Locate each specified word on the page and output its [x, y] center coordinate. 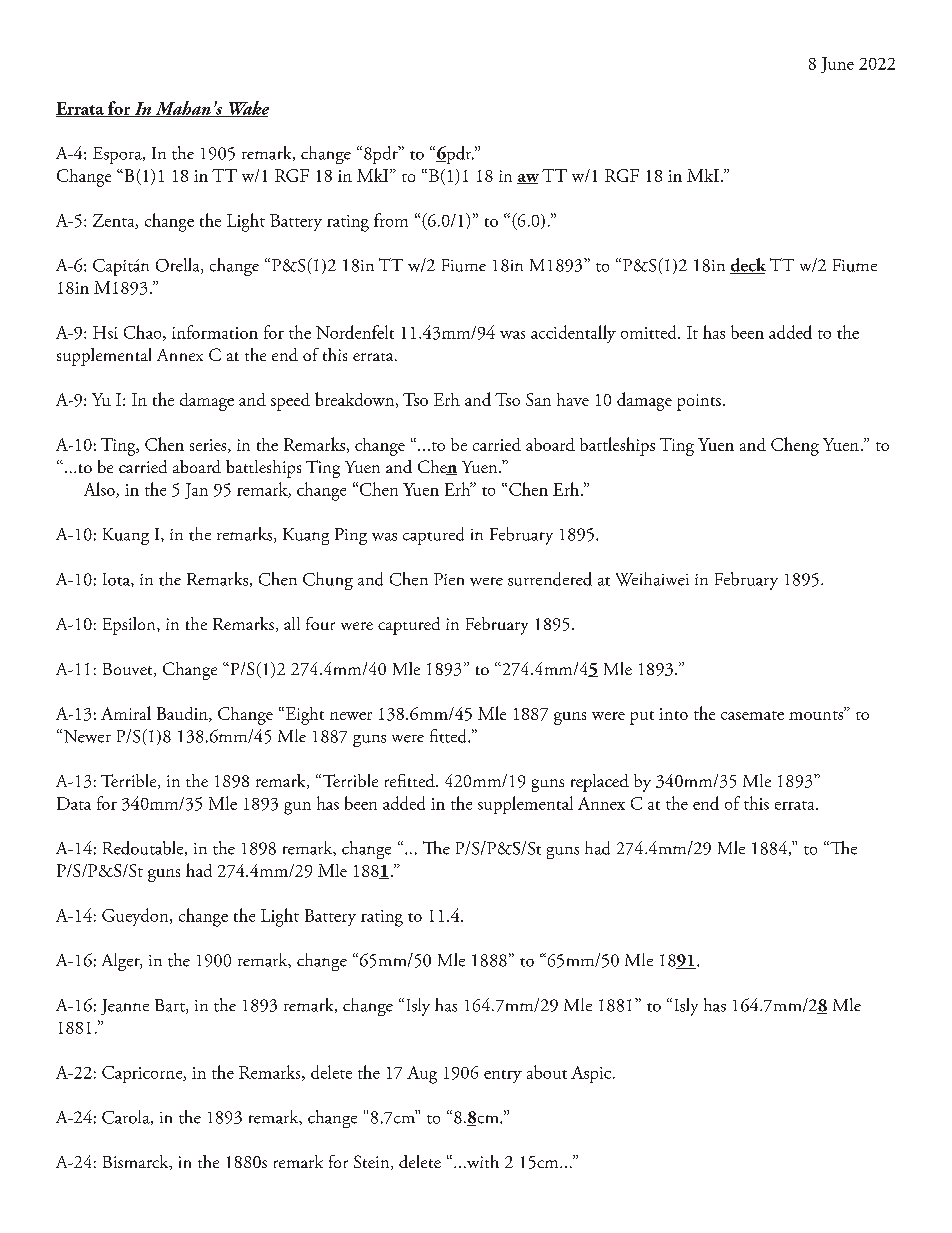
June [837, 65]
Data [74, 803]
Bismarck [137, 1162]
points [699, 402]
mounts [817, 714]
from [391, 220]
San [538, 399]
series [209, 446]
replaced [600, 783]
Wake [247, 109]
